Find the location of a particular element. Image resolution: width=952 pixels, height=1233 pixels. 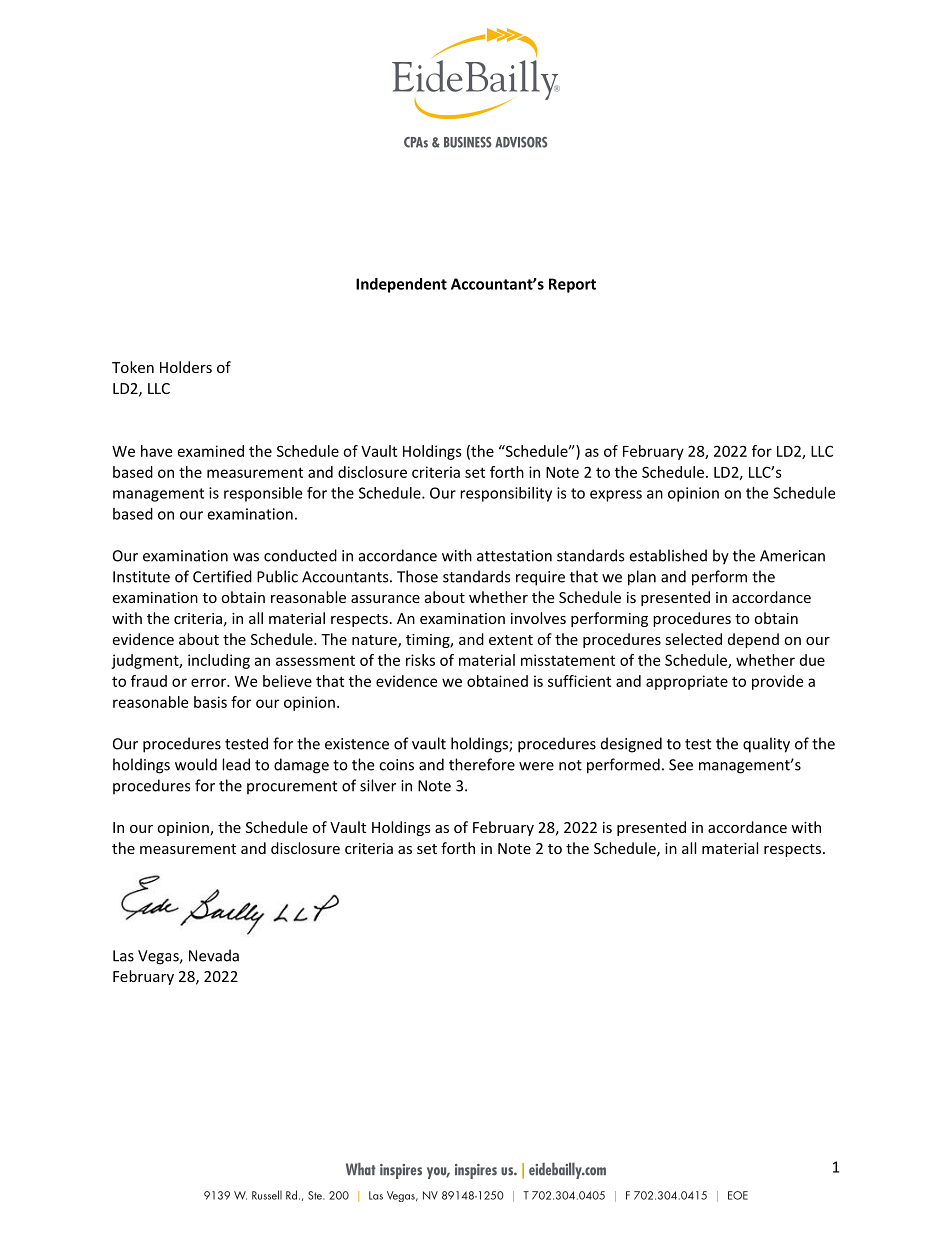

Certified is located at coordinates (222, 576).
